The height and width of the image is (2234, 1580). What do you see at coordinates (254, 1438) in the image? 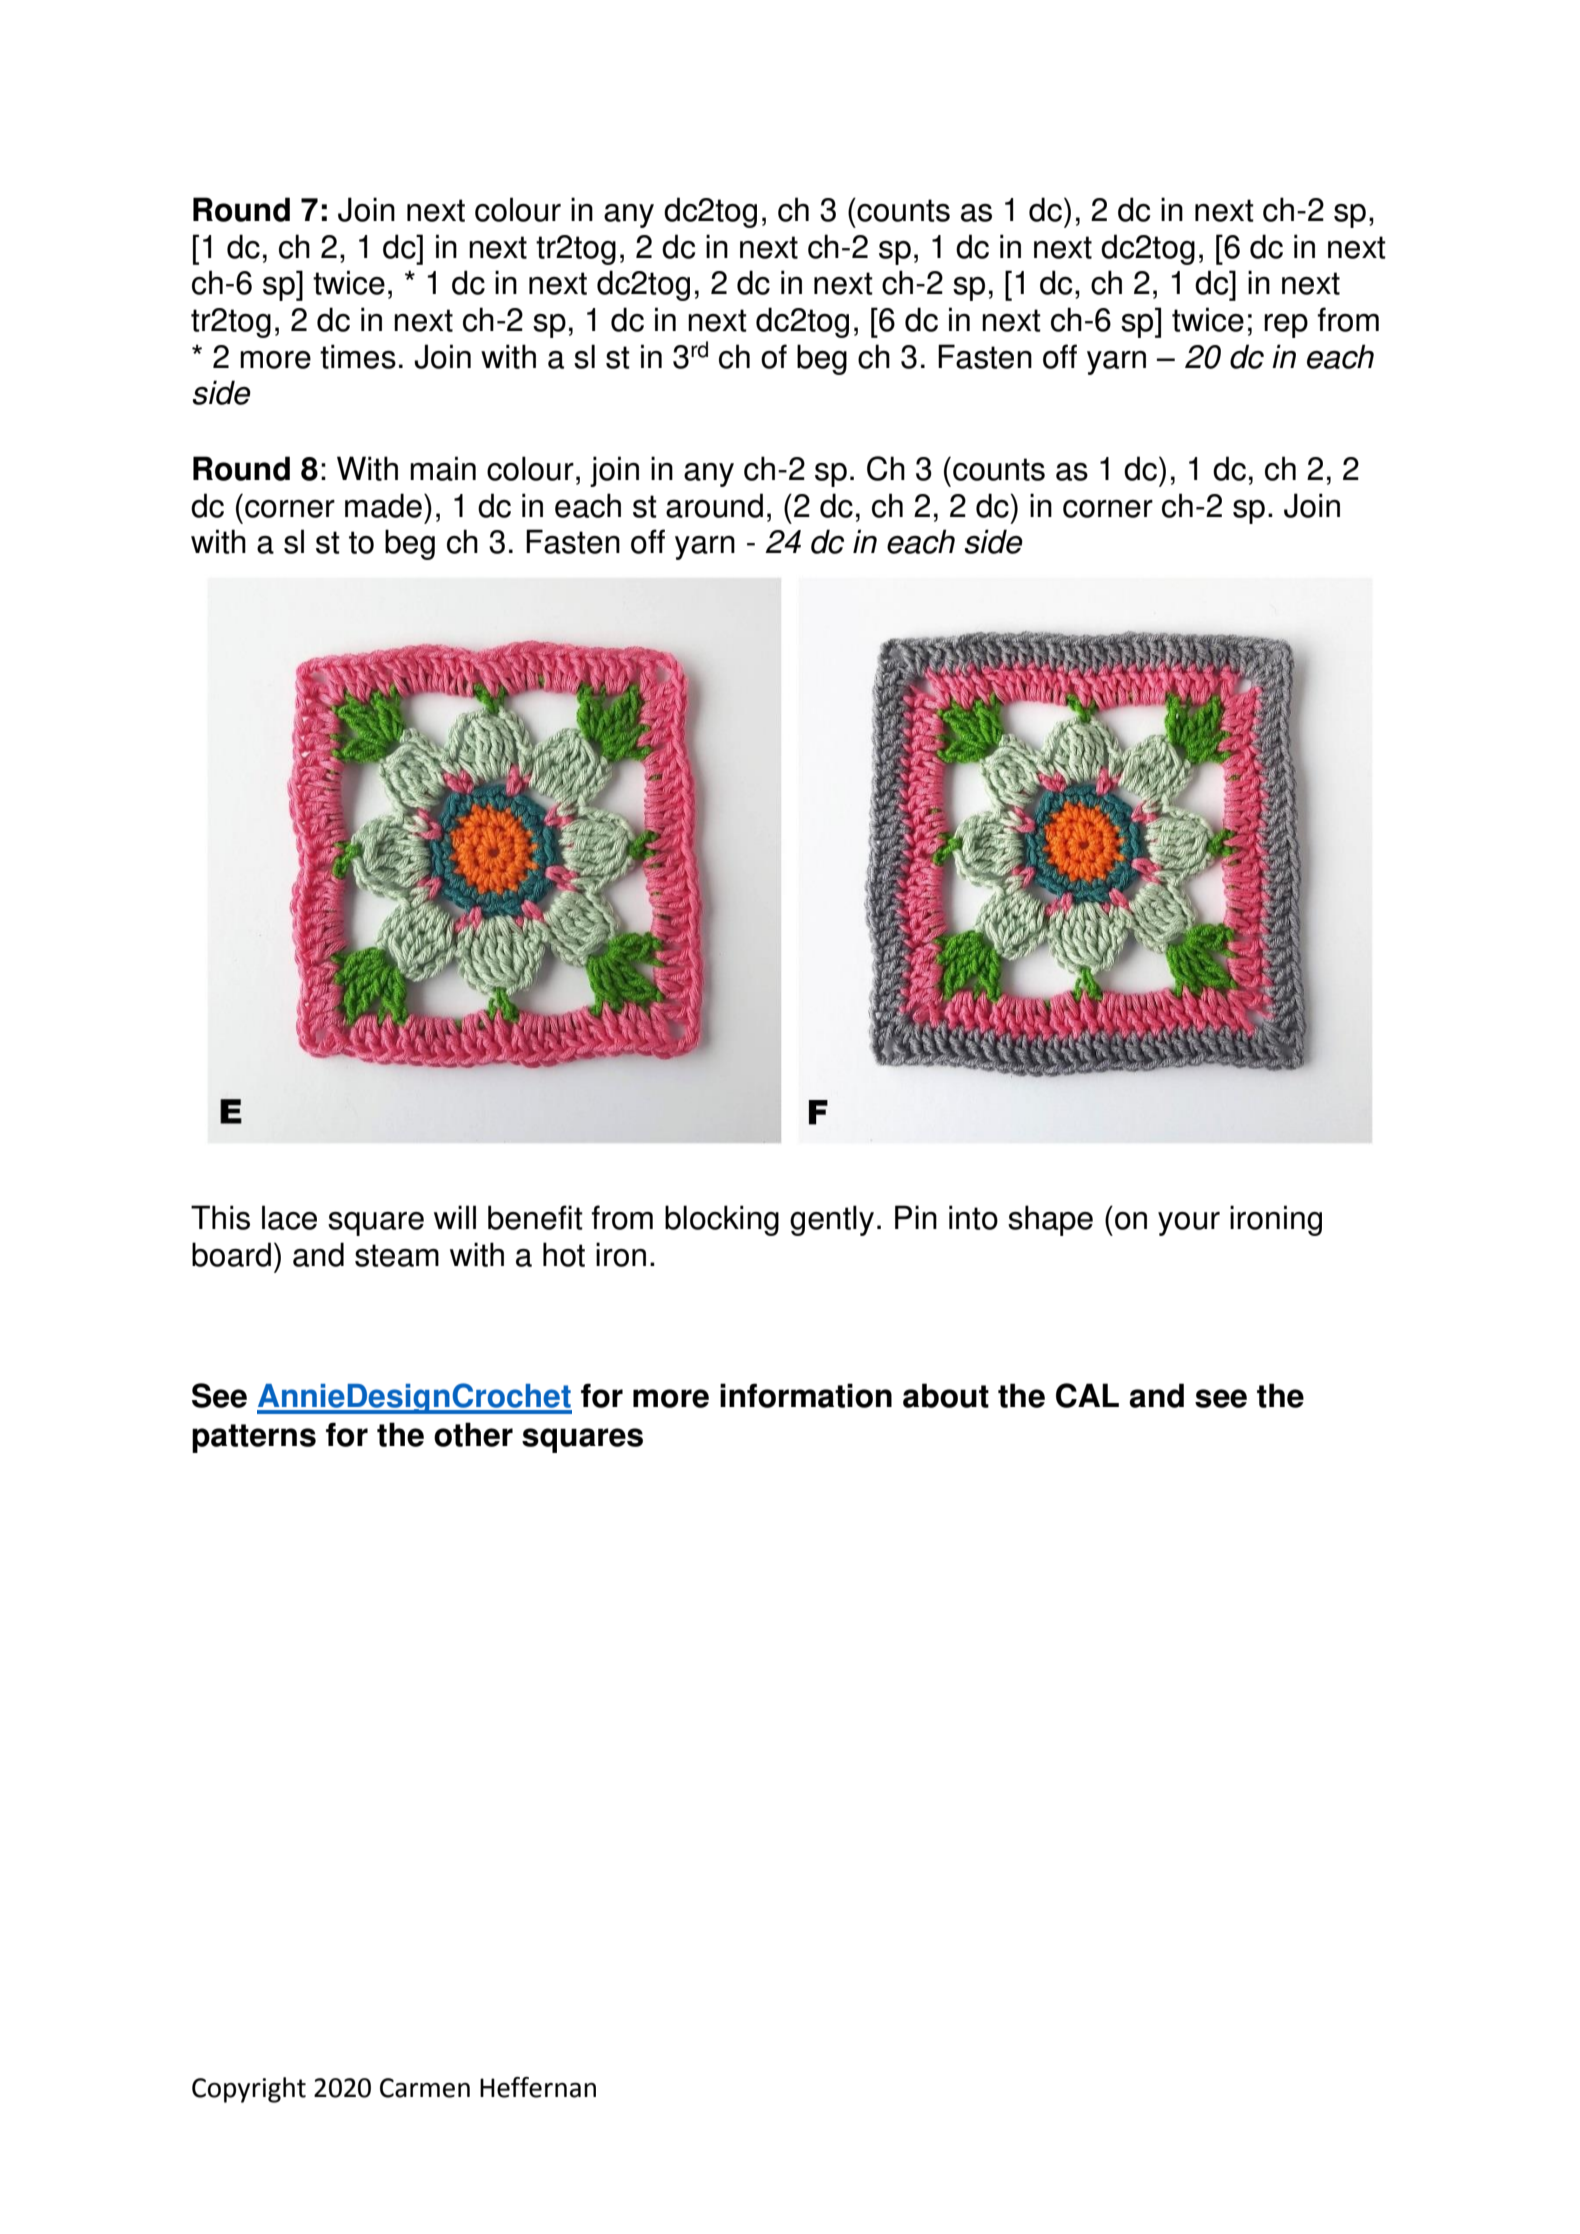
I see `patterns` at bounding box center [254, 1438].
